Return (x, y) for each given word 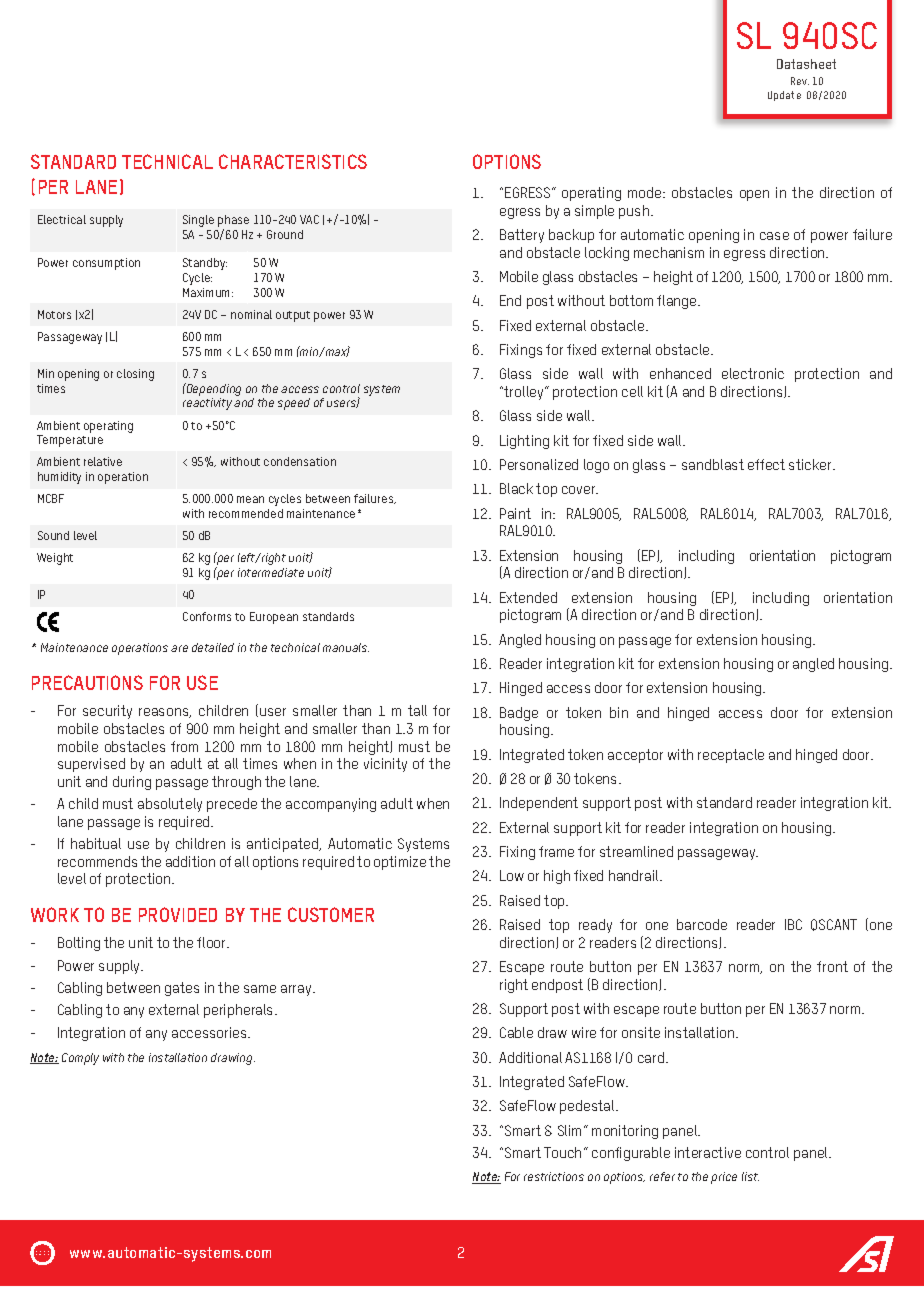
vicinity (385, 765)
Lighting (524, 442)
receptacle (731, 756)
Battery (522, 236)
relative (103, 461)
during (132, 783)
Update (784, 96)
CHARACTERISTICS (293, 161)
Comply (80, 1059)
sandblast (713, 464)
